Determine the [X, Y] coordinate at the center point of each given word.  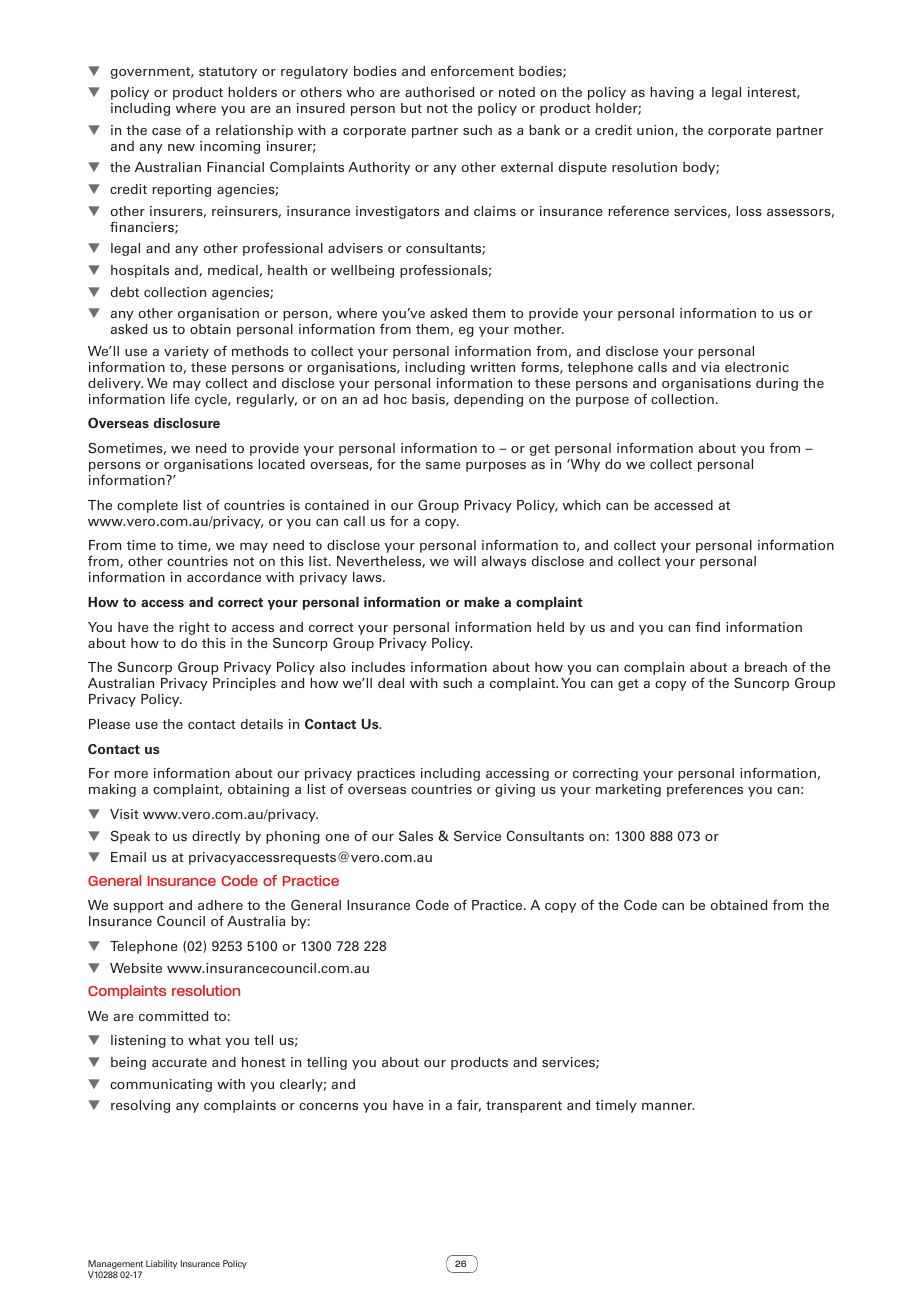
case [166, 131]
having [672, 93]
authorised [439, 92]
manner [668, 1106]
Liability [162, 1264]
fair [469, 1106]
